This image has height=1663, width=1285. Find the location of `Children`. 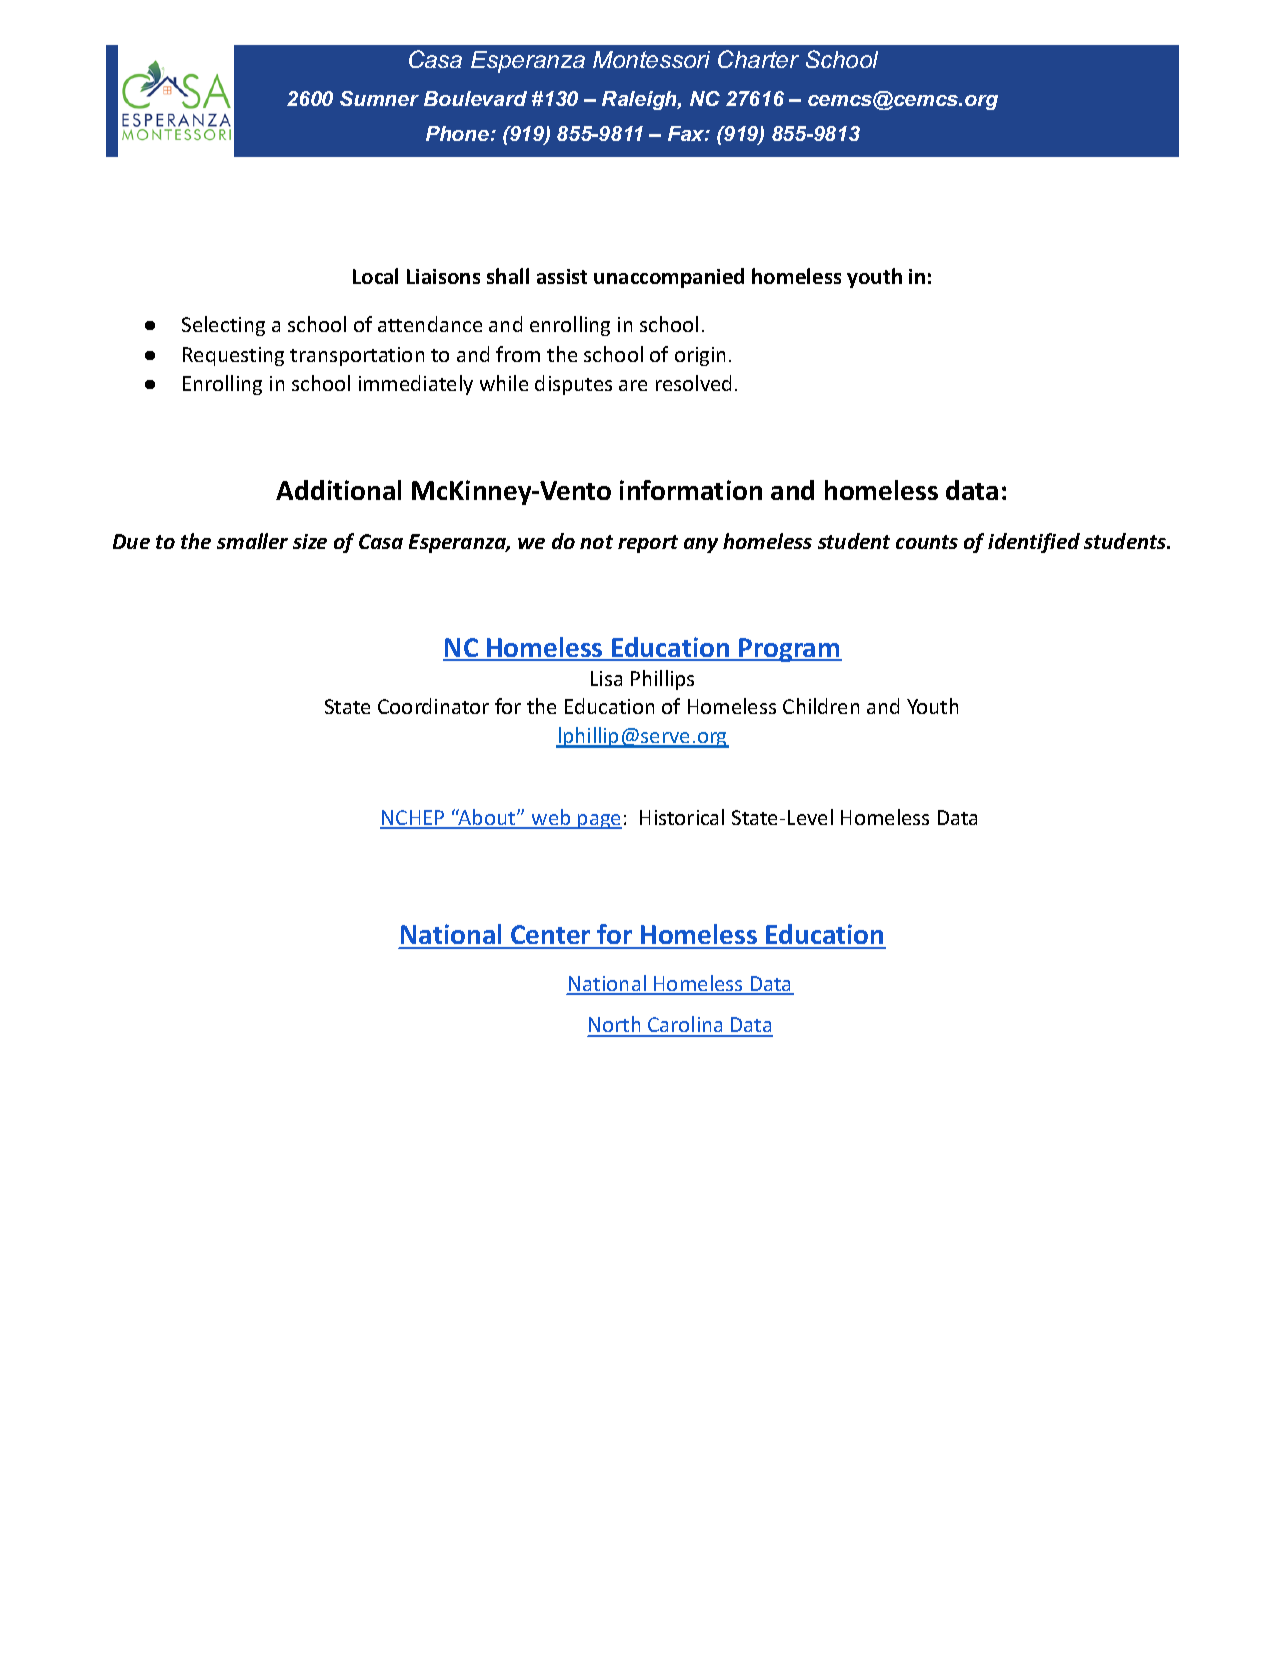

Children is located at coordinates (821, 706).
